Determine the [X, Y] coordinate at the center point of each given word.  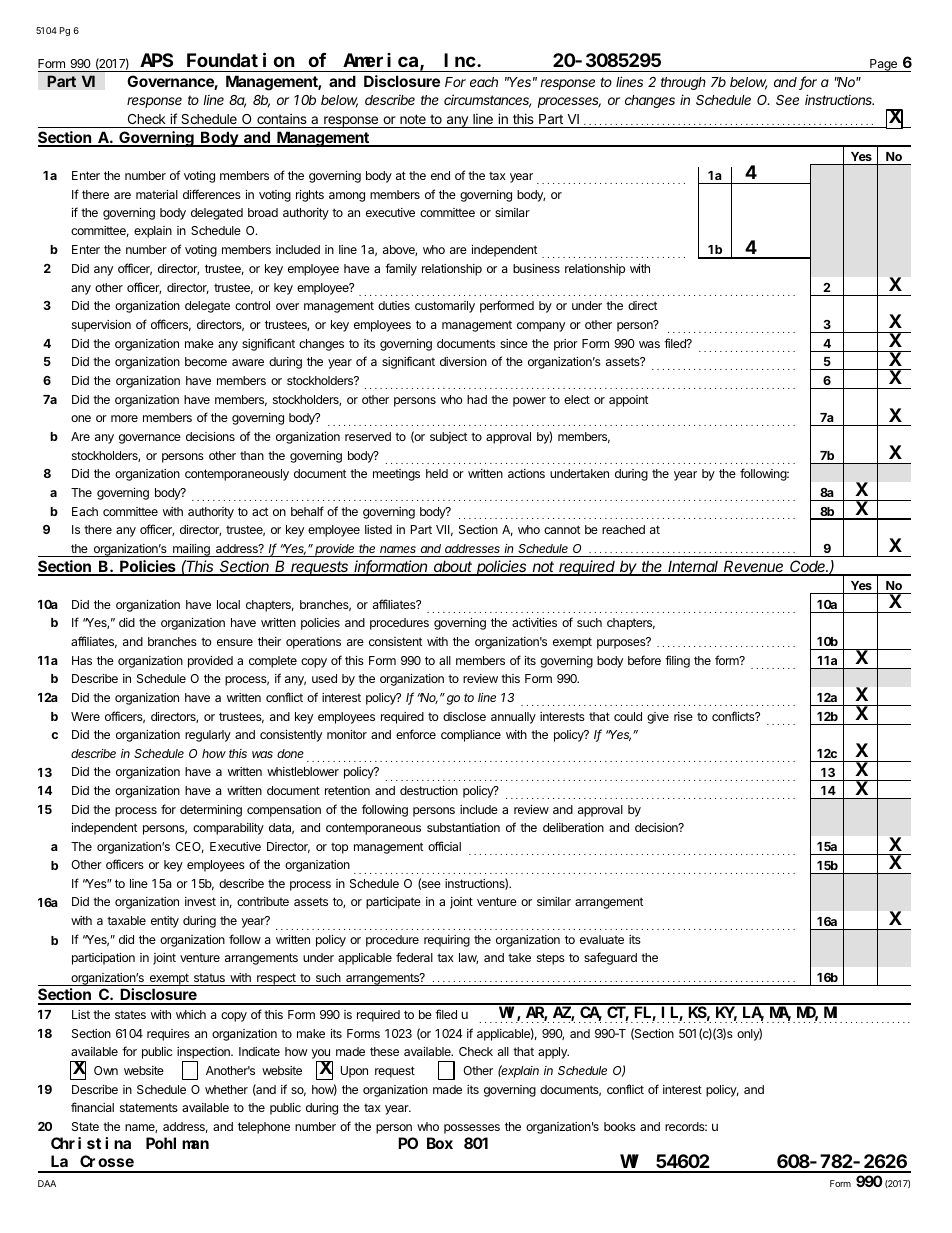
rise [683, 716]
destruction [429, 790]
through [683, 83]
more [124, 418]
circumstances [487, 101]
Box [440, 1143]
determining [211, 811]
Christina [91, 1143]
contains [282, 118]
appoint [628, 401]
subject [448, 438]
